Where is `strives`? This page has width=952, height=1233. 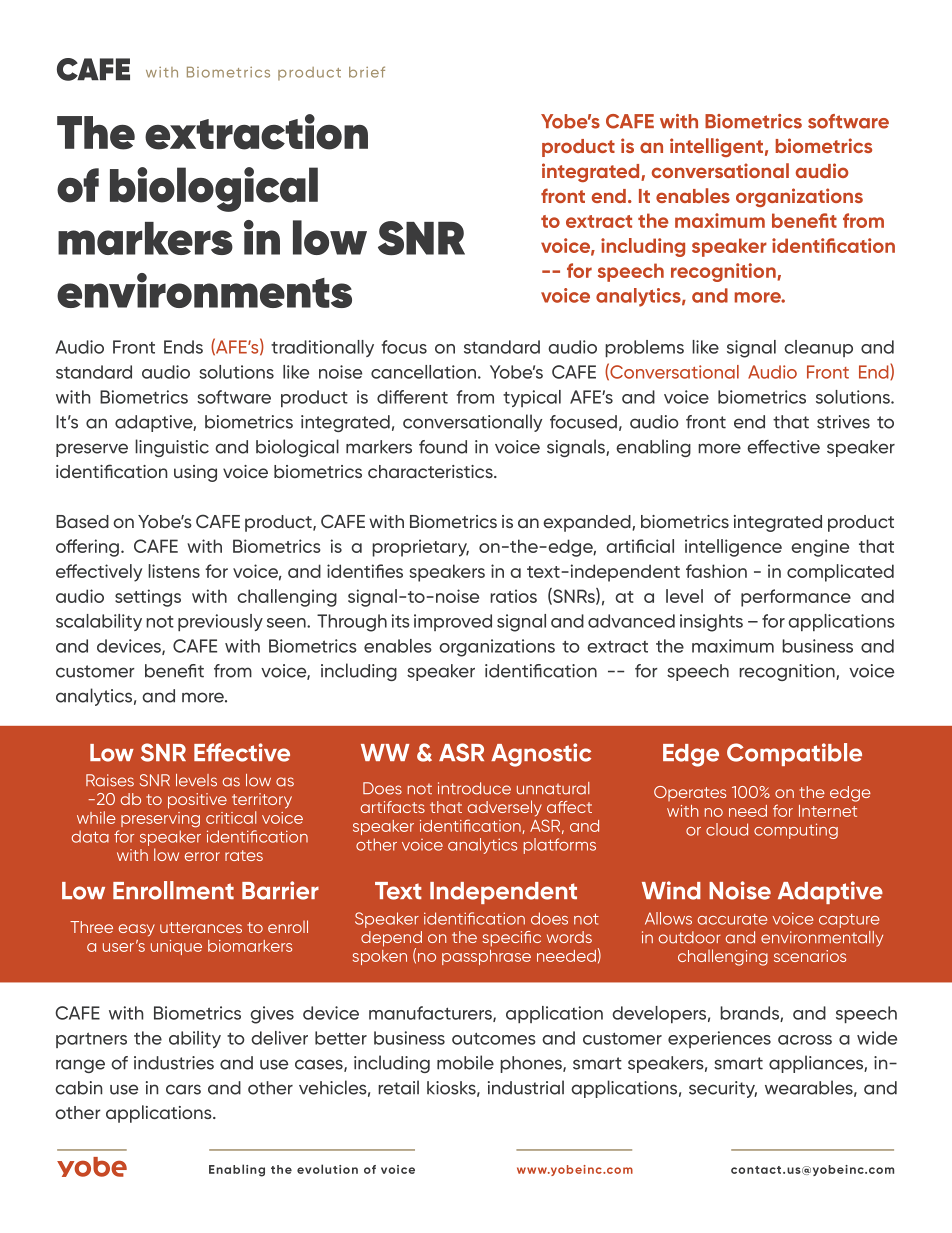 strives is located at coordinates (843, 422).
